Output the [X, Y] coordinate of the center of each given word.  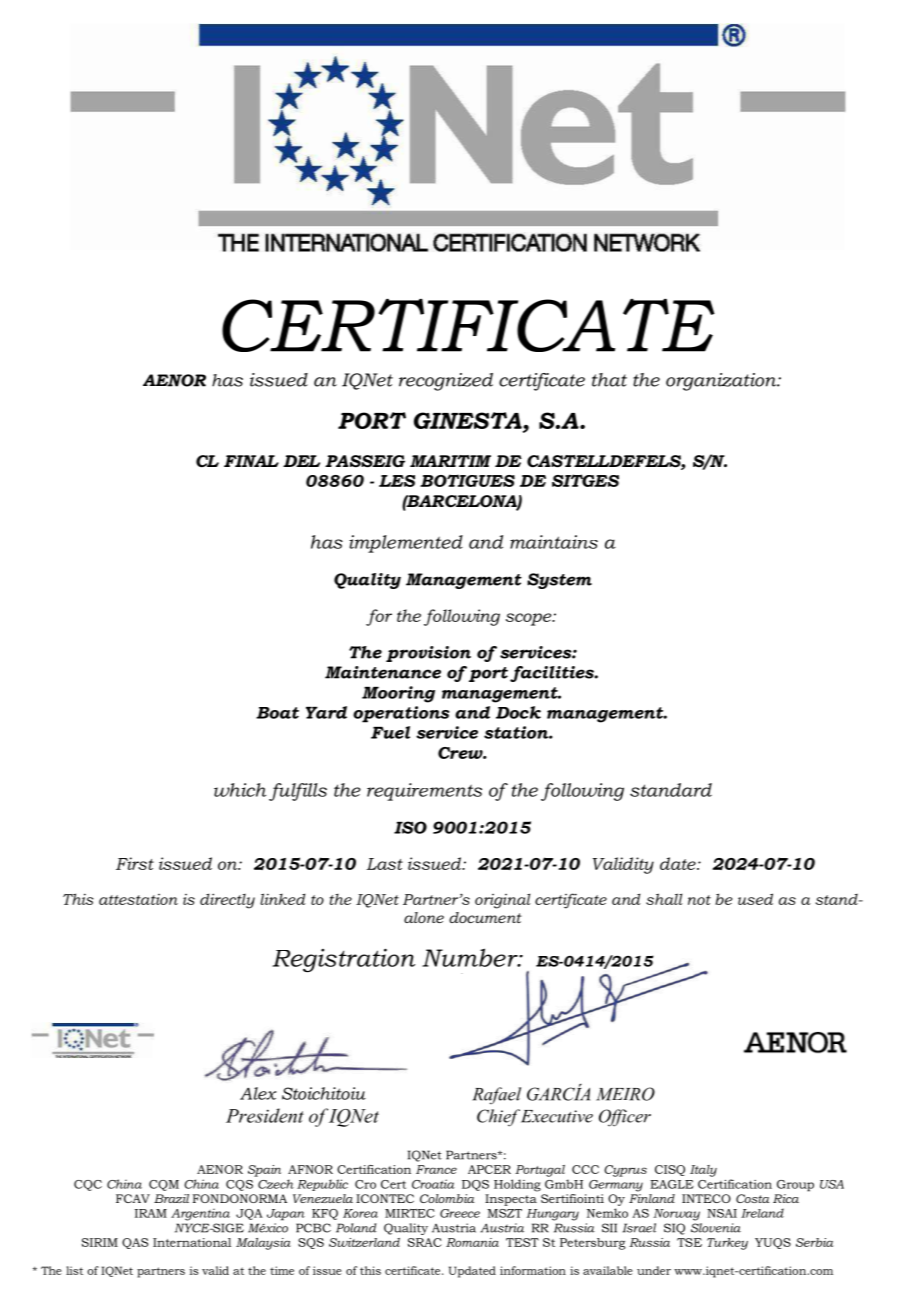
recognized [446, 382]
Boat [277, 713]
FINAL [251, 461]
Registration [343, 960]
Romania [472, 1242]
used [755, 899]
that [609, 380]
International [192, 1242]
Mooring [398, 694]
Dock [518, 712]
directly [227, 901]
